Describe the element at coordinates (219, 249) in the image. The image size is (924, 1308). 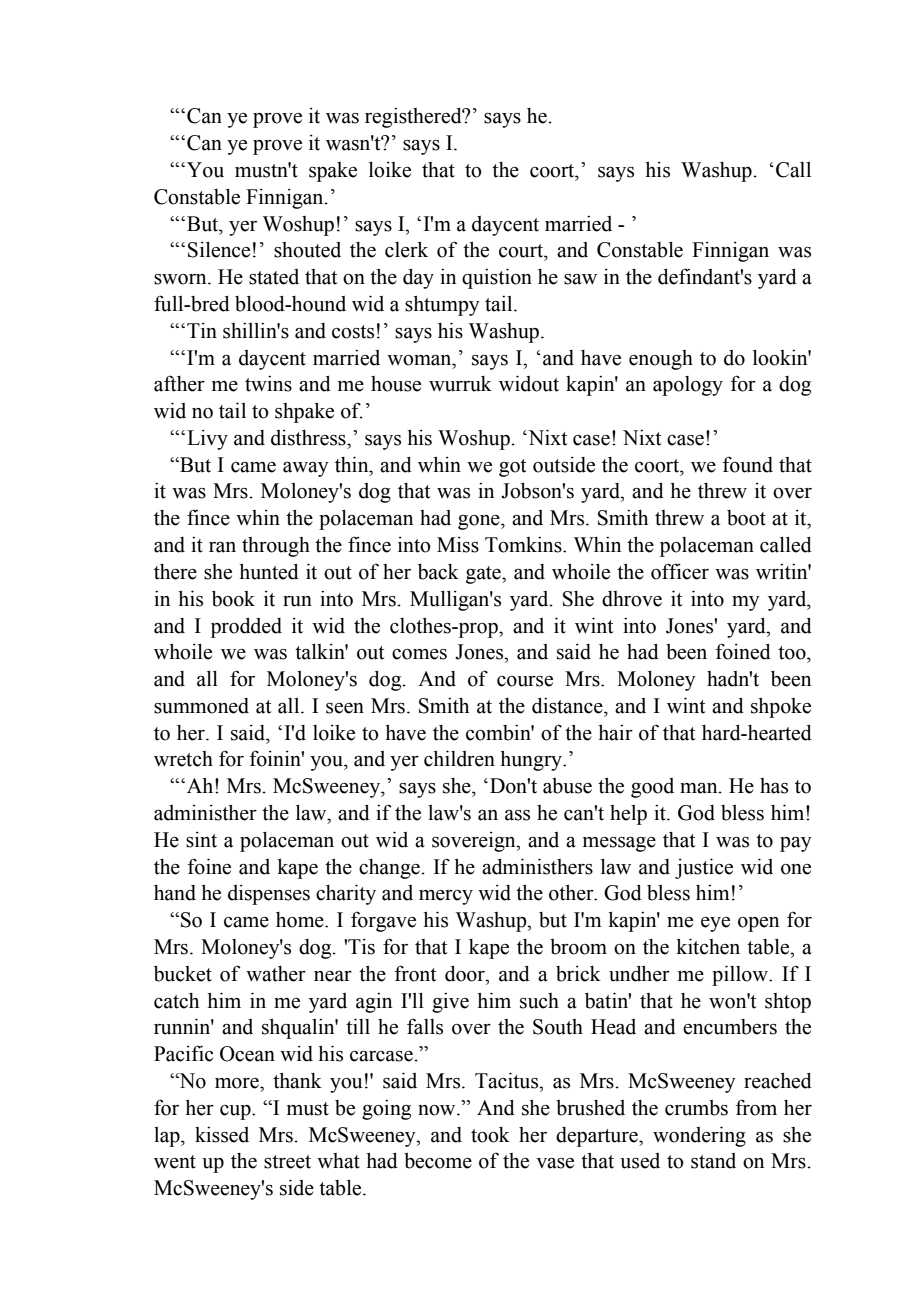
I see `Silence` at that location.
